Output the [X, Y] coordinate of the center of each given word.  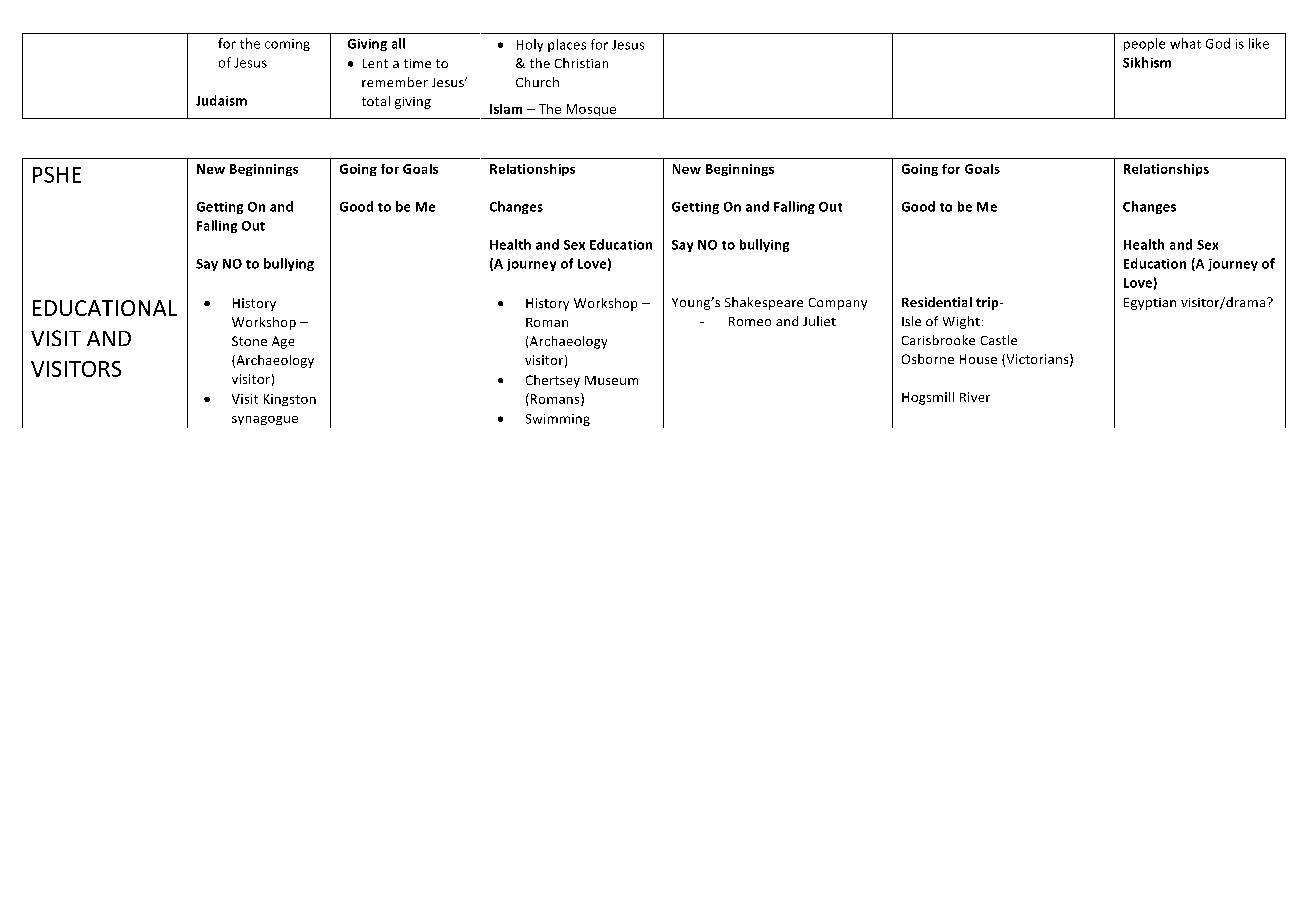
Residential [937, 302]
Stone [249, 341]
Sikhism [1147, 62]
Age [283, 342]
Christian [581, 63]
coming [287, 45]
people [1144, 44]
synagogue [265, 420]
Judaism [221, 100]
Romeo [750, 321]
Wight [961, 322]
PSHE [57, 175]
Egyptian [1150, 304]
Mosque [591, 111]
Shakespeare [764, 303]
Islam [506, 109]
